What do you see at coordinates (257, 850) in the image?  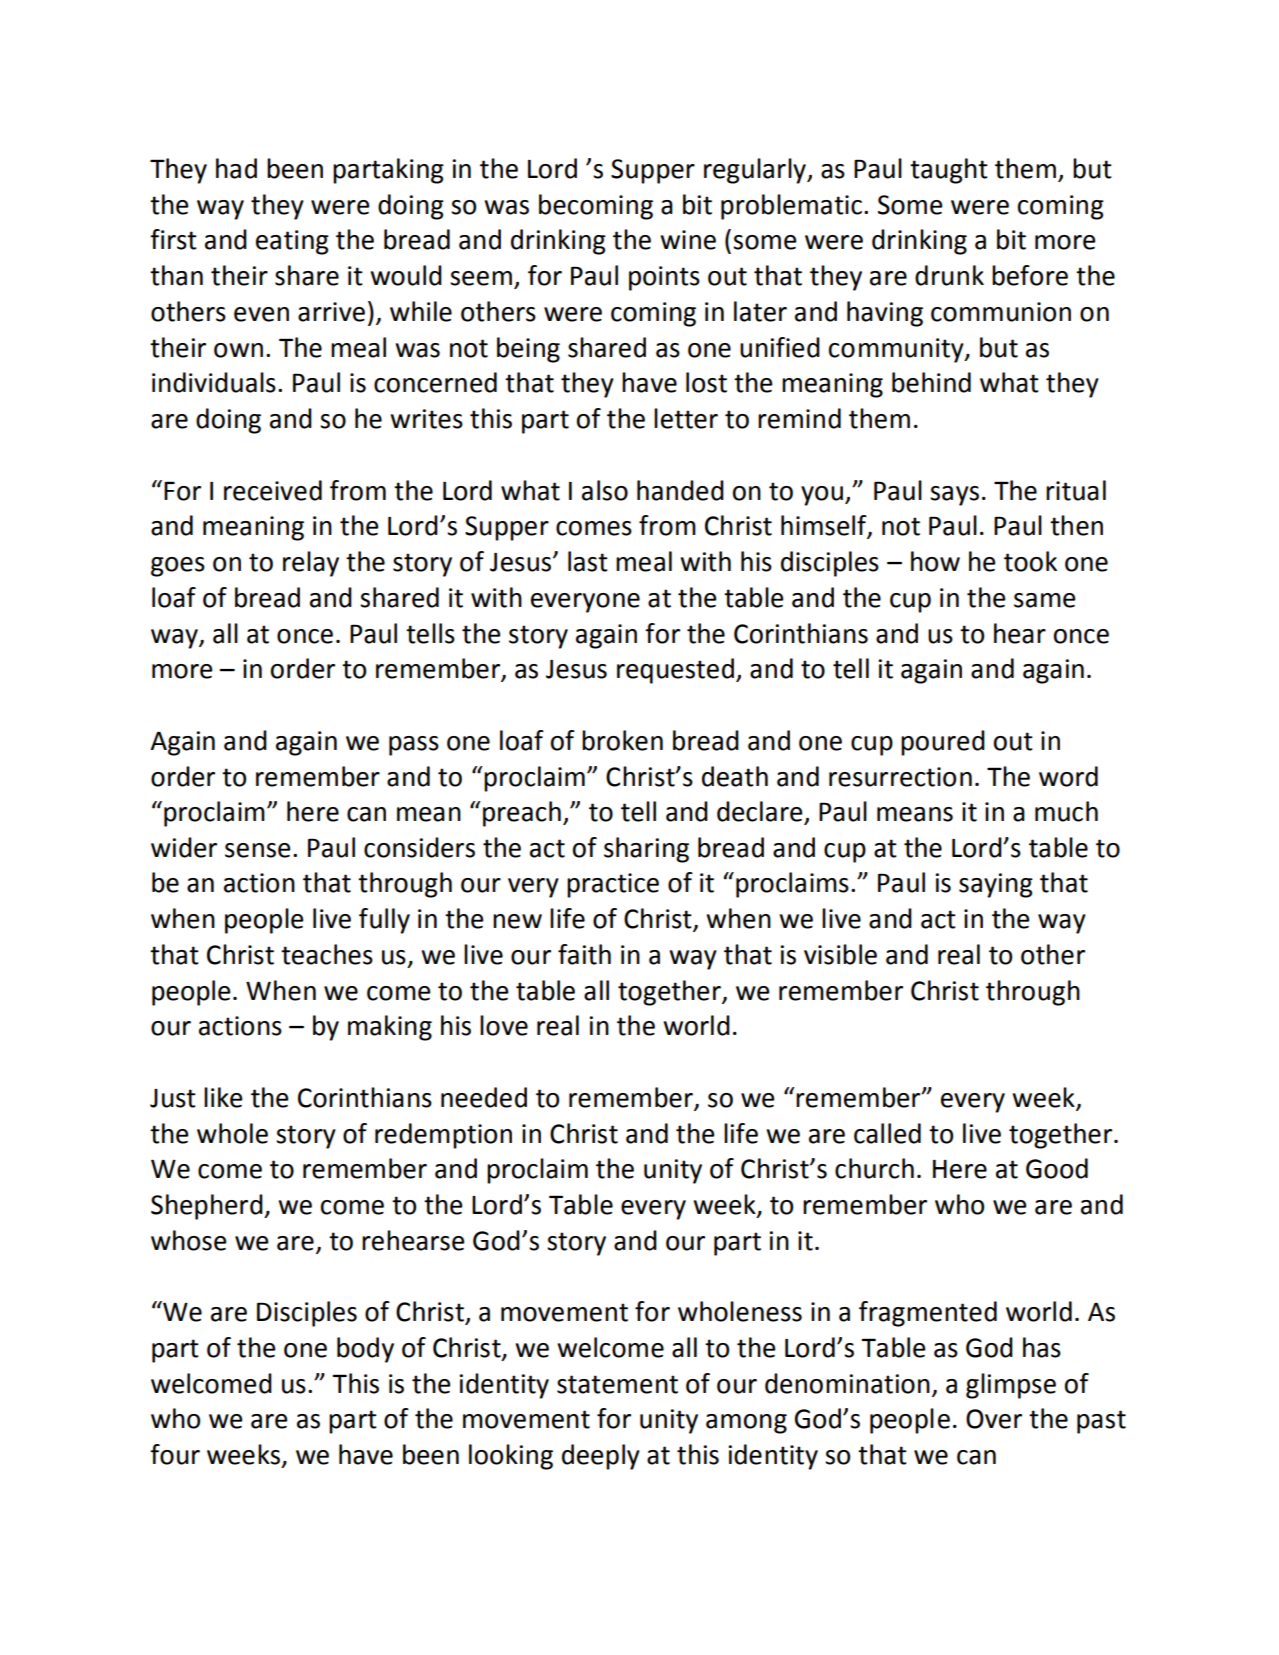 I see `sense` at bounding box center [257, 850].
